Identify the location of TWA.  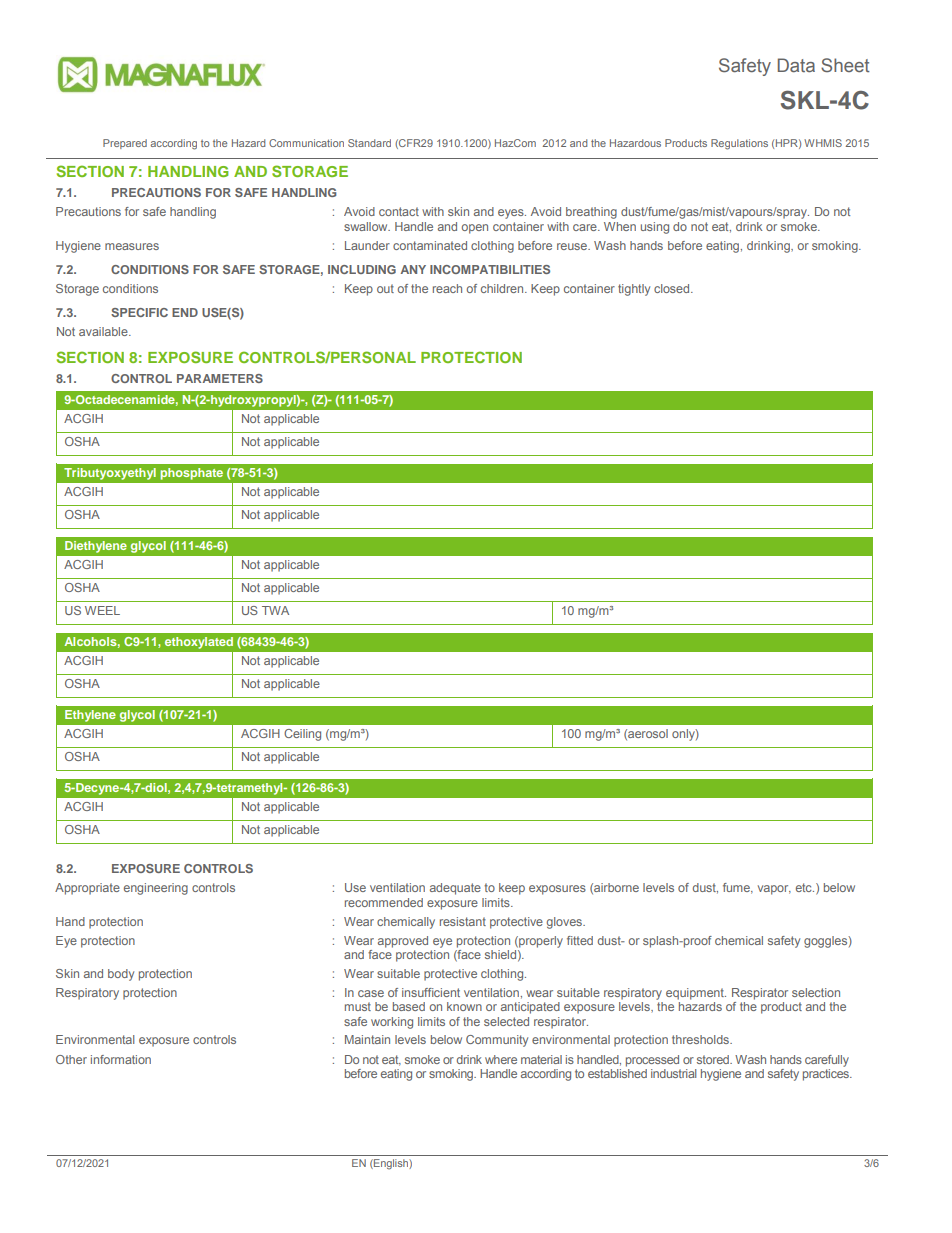
(275, 610).
